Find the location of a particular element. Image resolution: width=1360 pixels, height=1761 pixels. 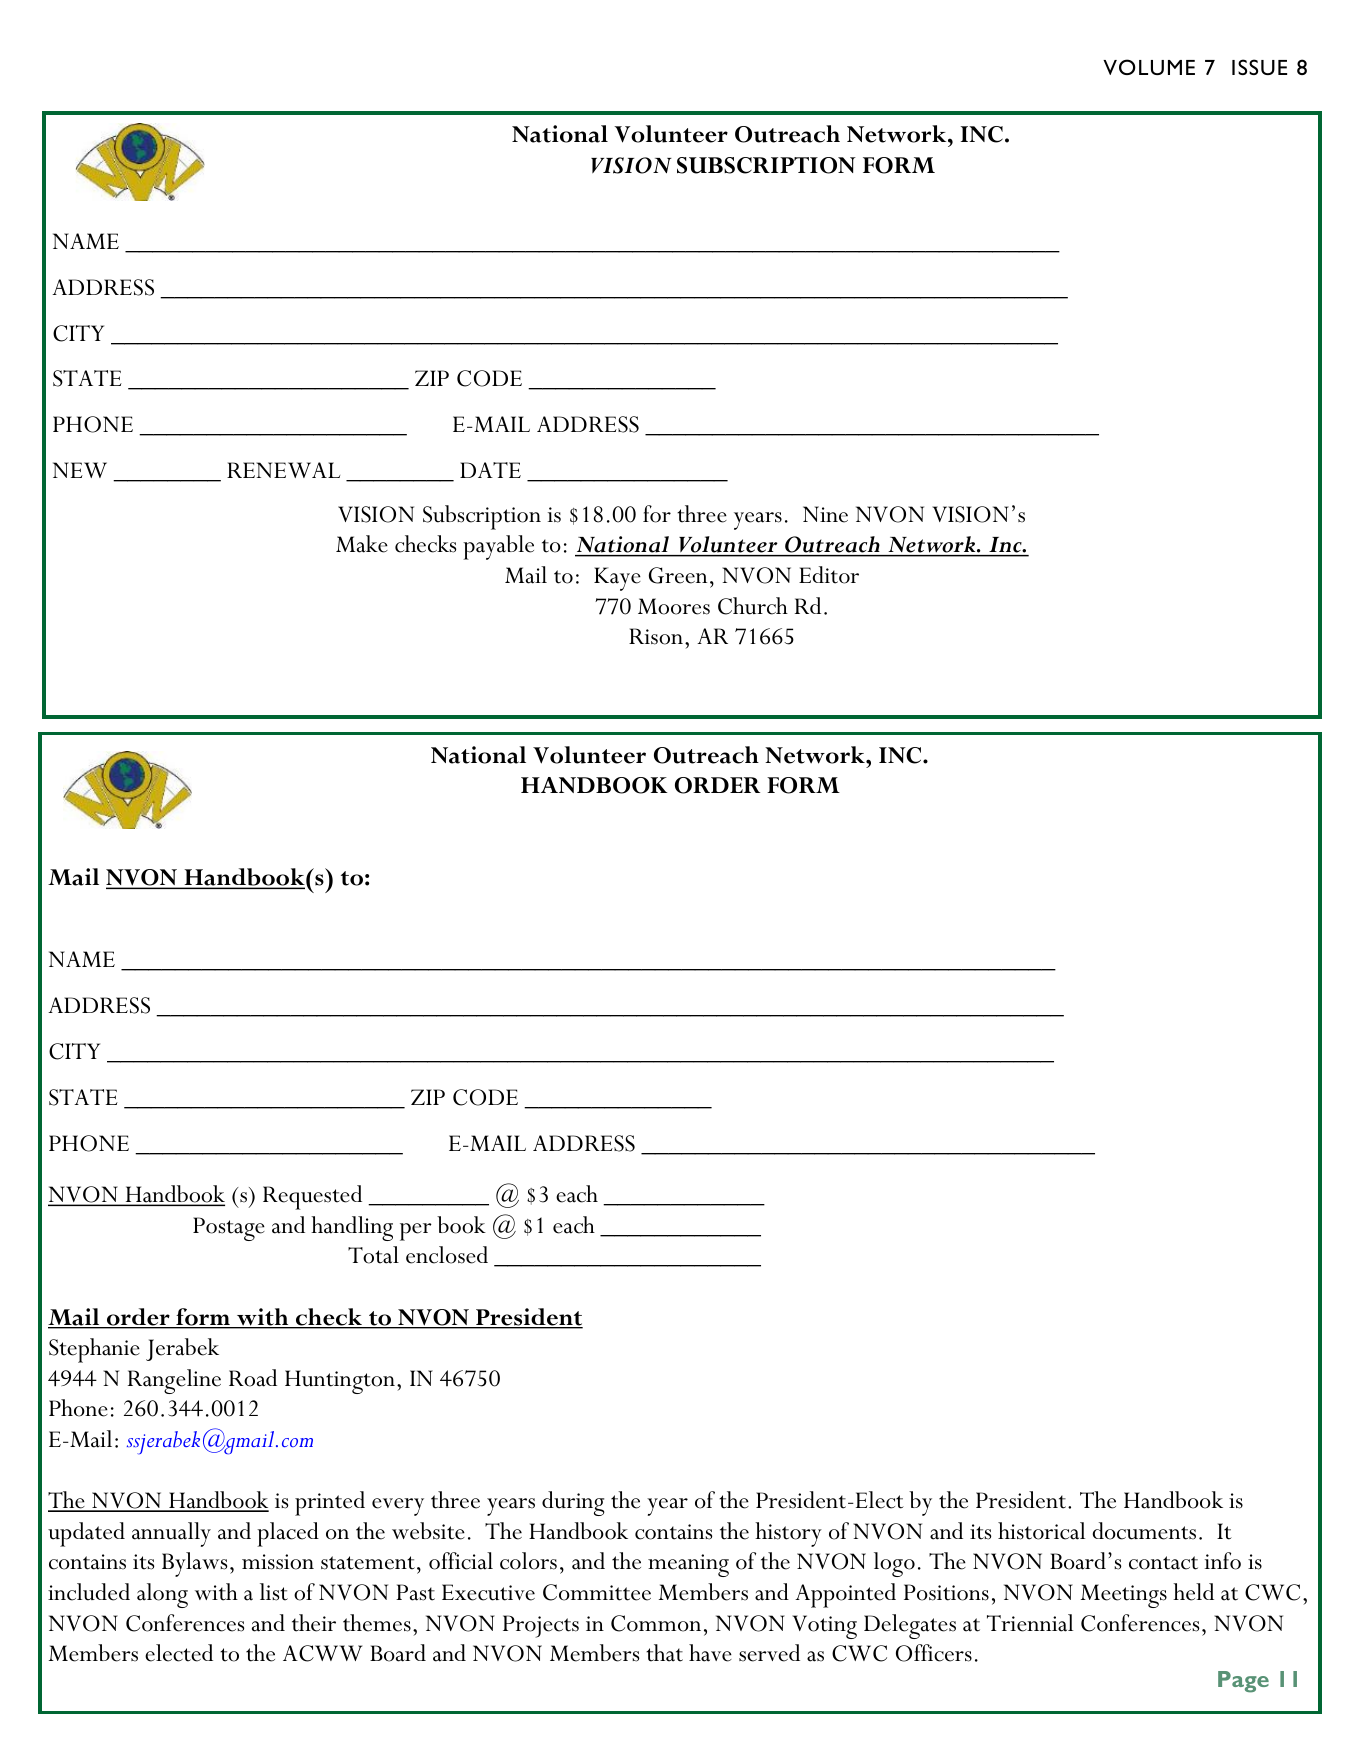

ISSUE is located at coordinates (1259, 67).
